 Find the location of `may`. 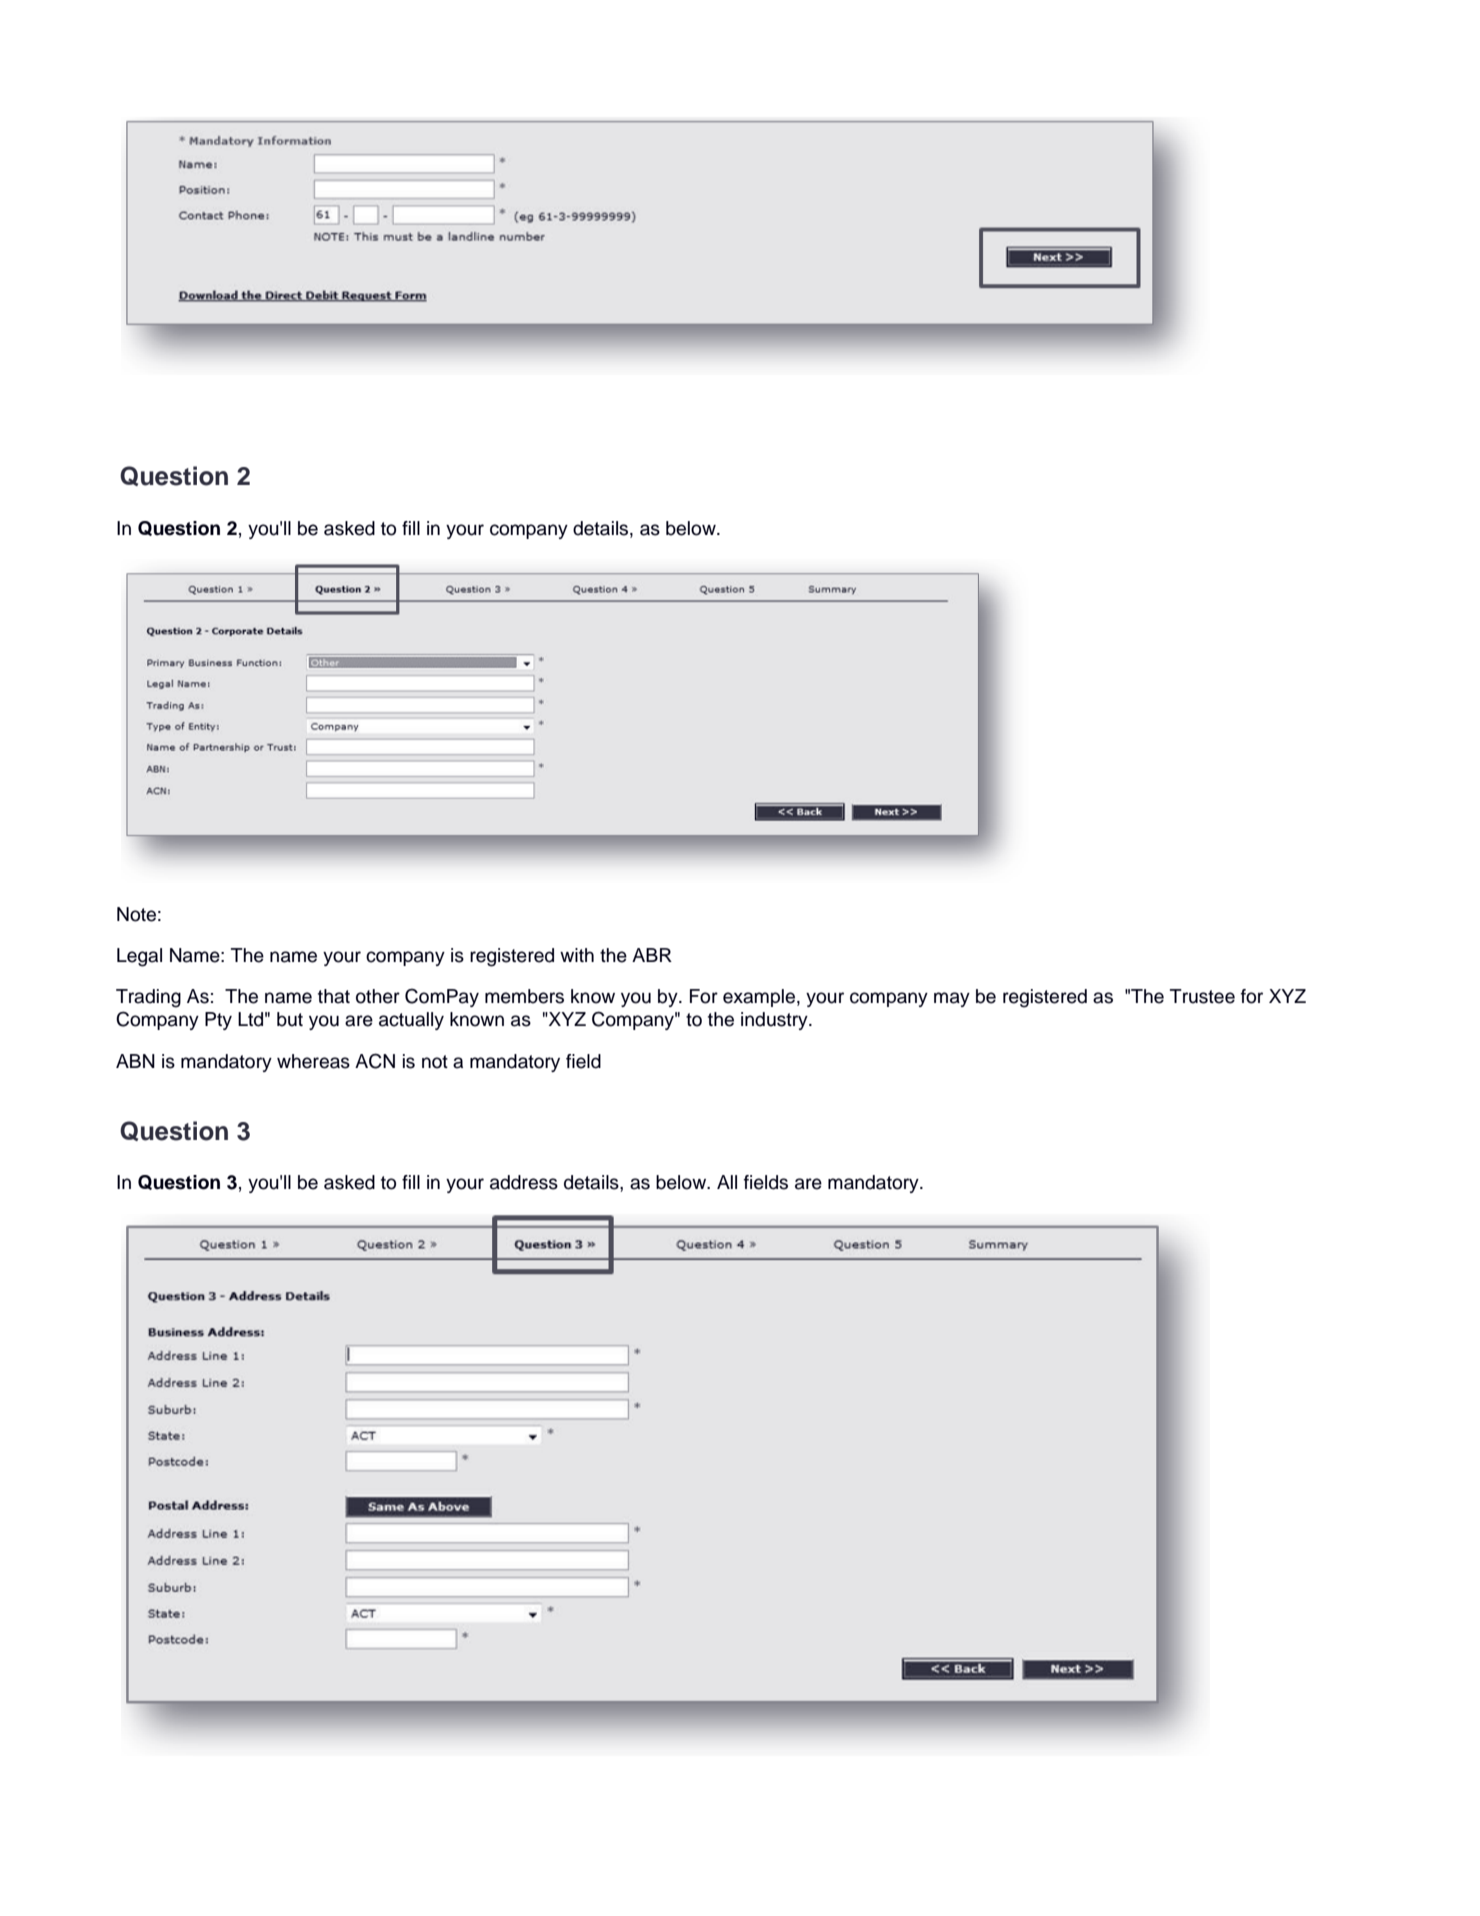

may is located at coordinates (952, 999).
